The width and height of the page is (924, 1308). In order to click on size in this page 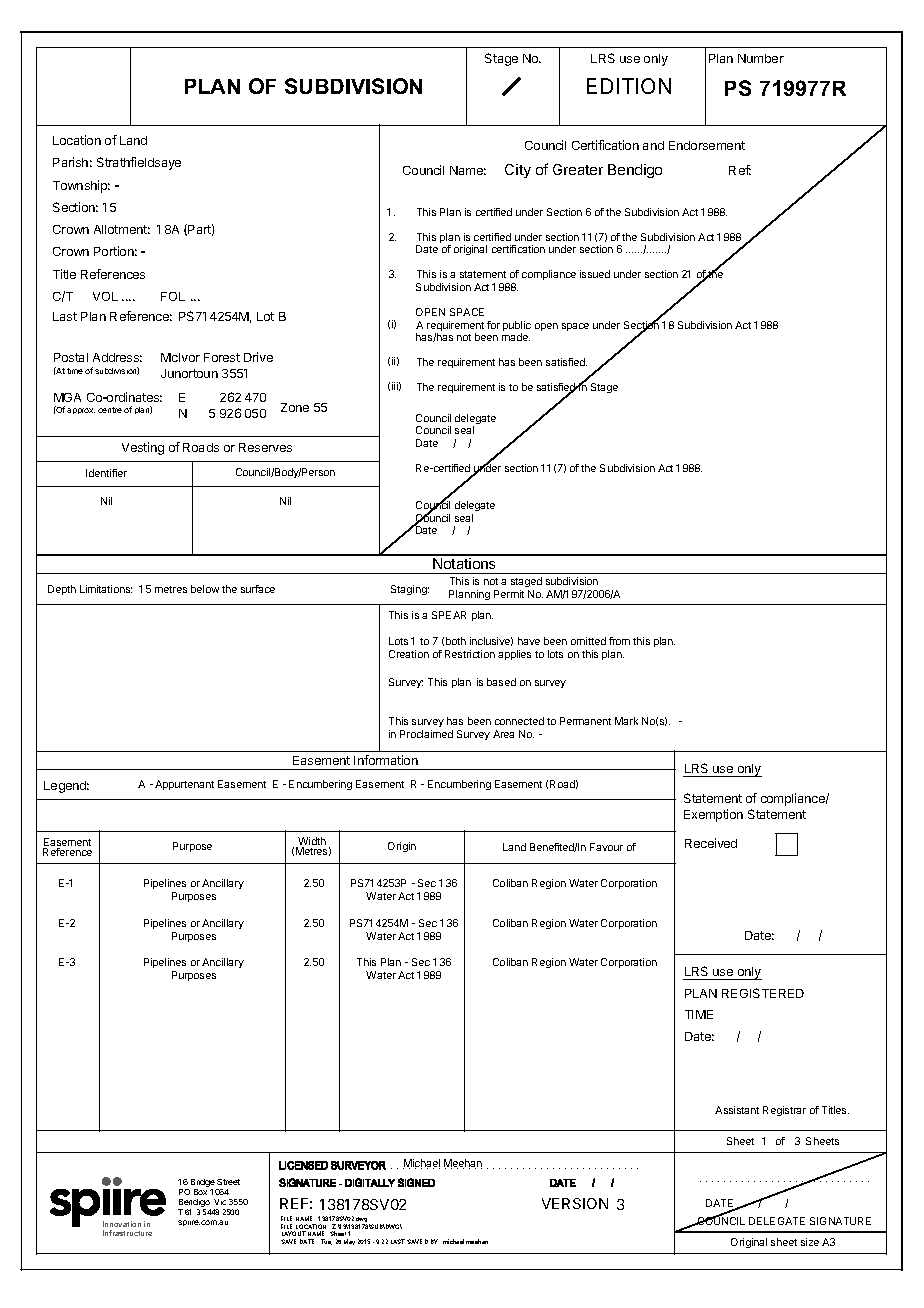, I will do `click(810, 1242)`.
